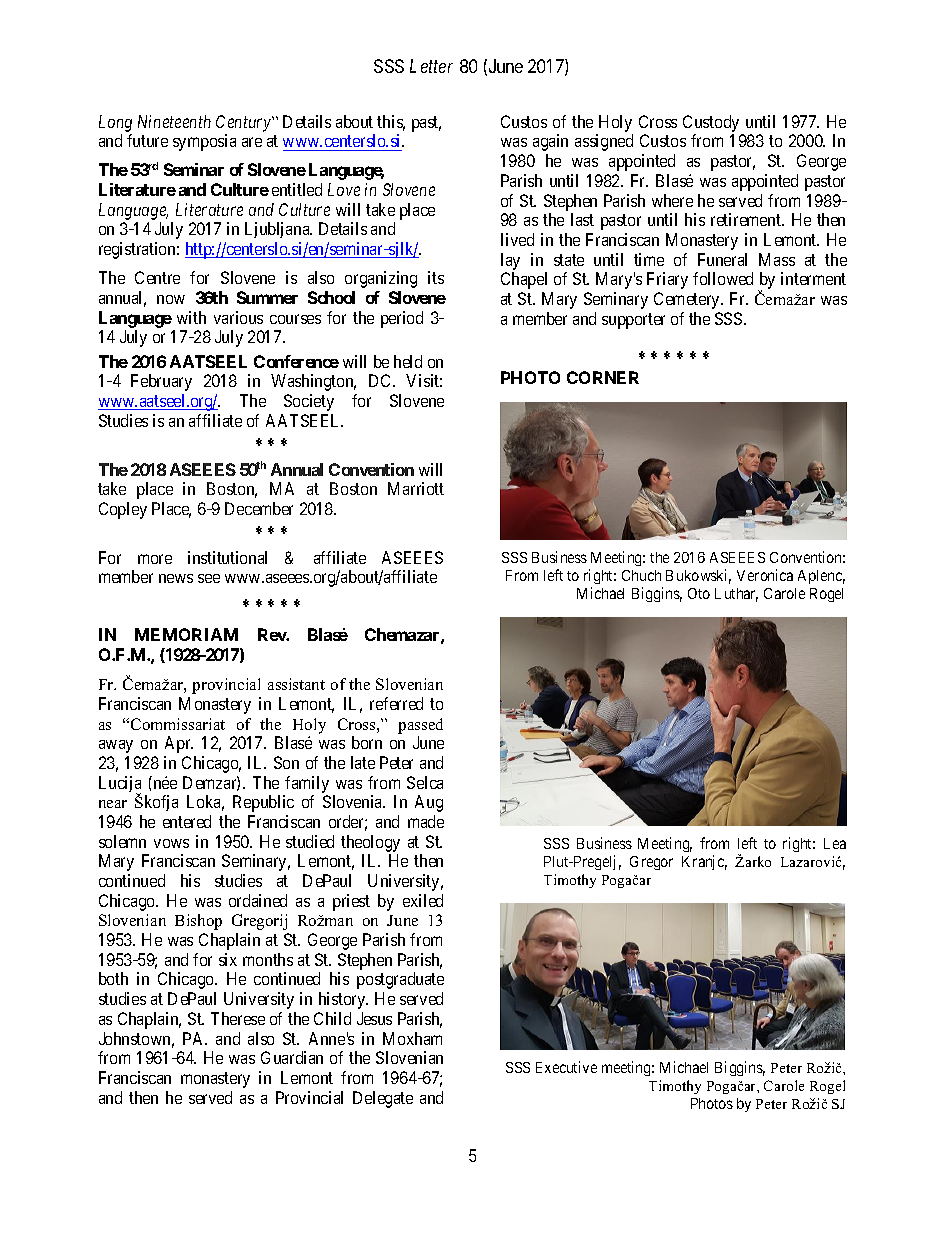 The image size is (952, 1233). What do you see at coordinates (174, 121) in the screenshot?
I see `Nineteenth` at bounding box center [174, 121].
